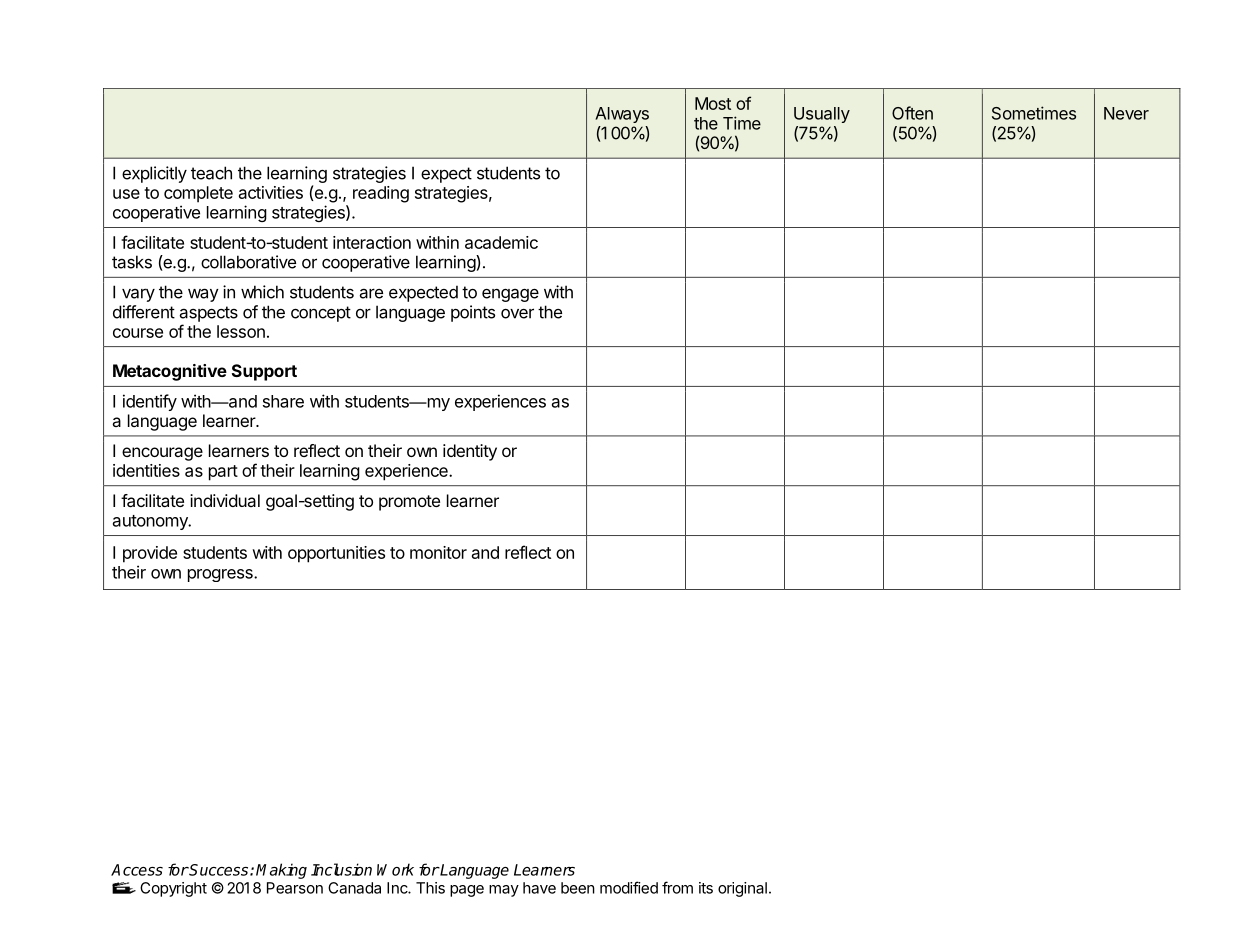 This screenshot has height=952, width=1233. Describe the element at coordinates (221, 575) in the screenshot. I see `progress` at that location.
